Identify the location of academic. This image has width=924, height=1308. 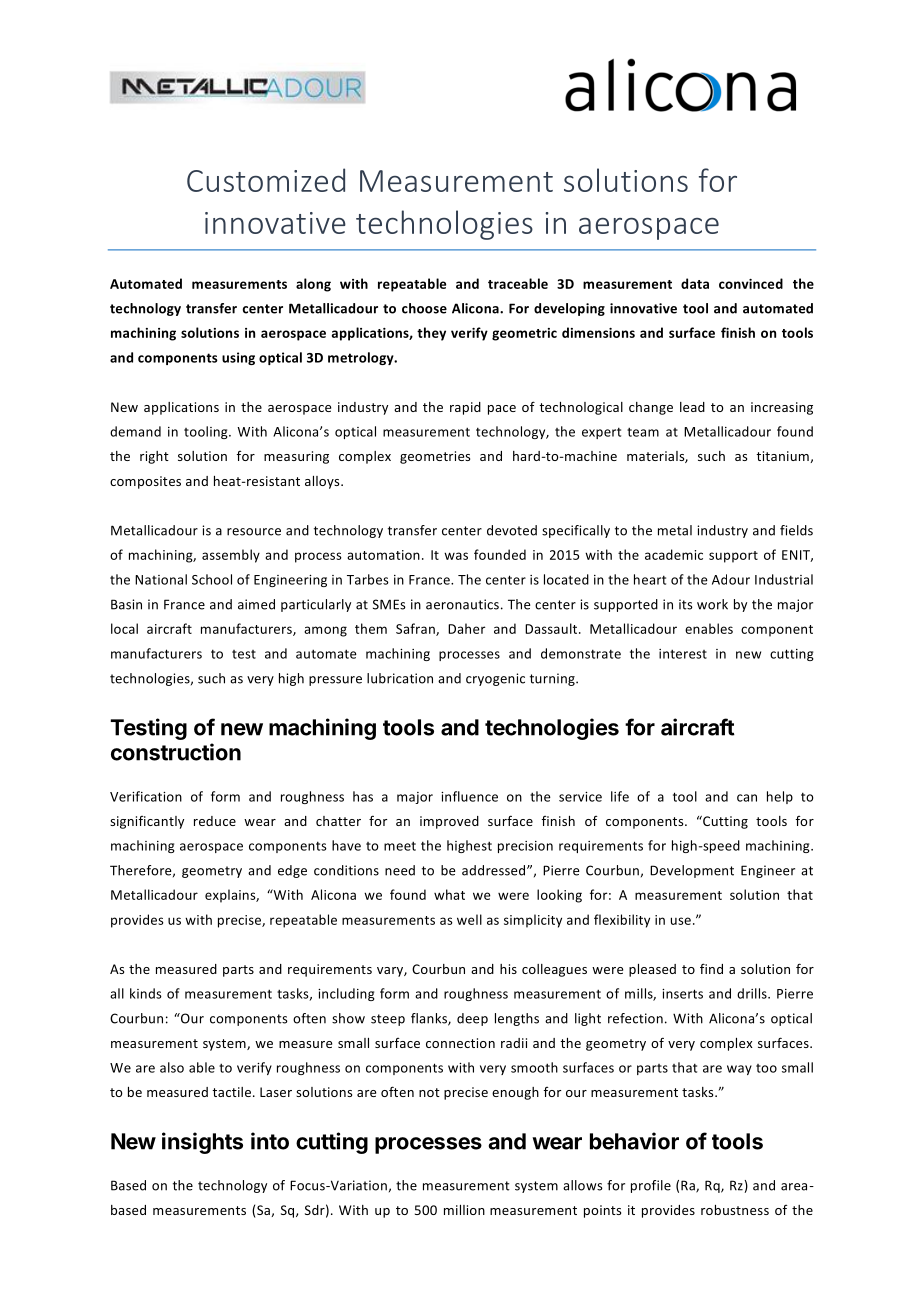
(674, 554).
